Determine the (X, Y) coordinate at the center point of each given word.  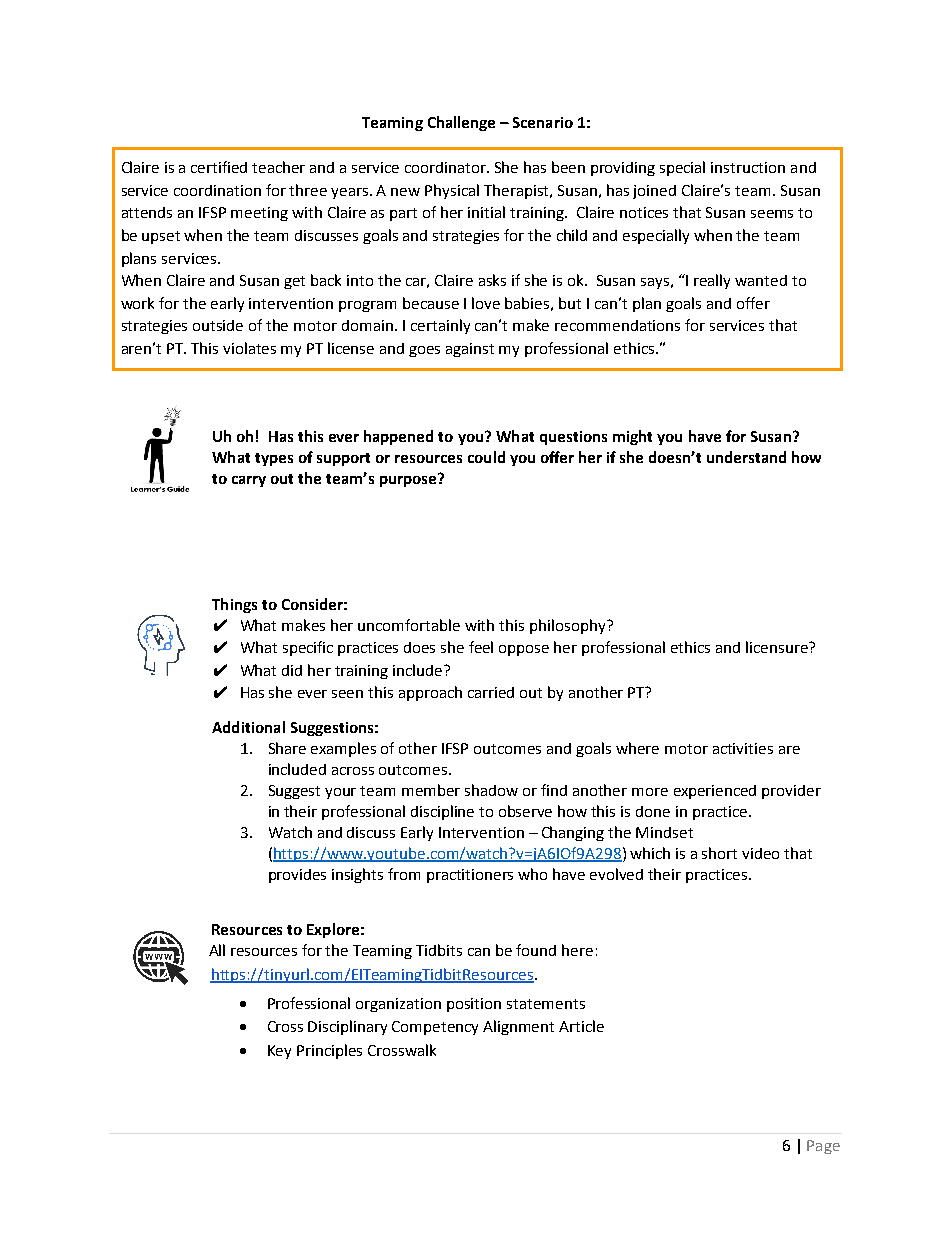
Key (279, 1052)
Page (823, 1147)
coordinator (447, 167)
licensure (778, 647)
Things (234, 605)
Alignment (518, 1027)
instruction (748, 167)
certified (219, 167)
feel (481, 647)
